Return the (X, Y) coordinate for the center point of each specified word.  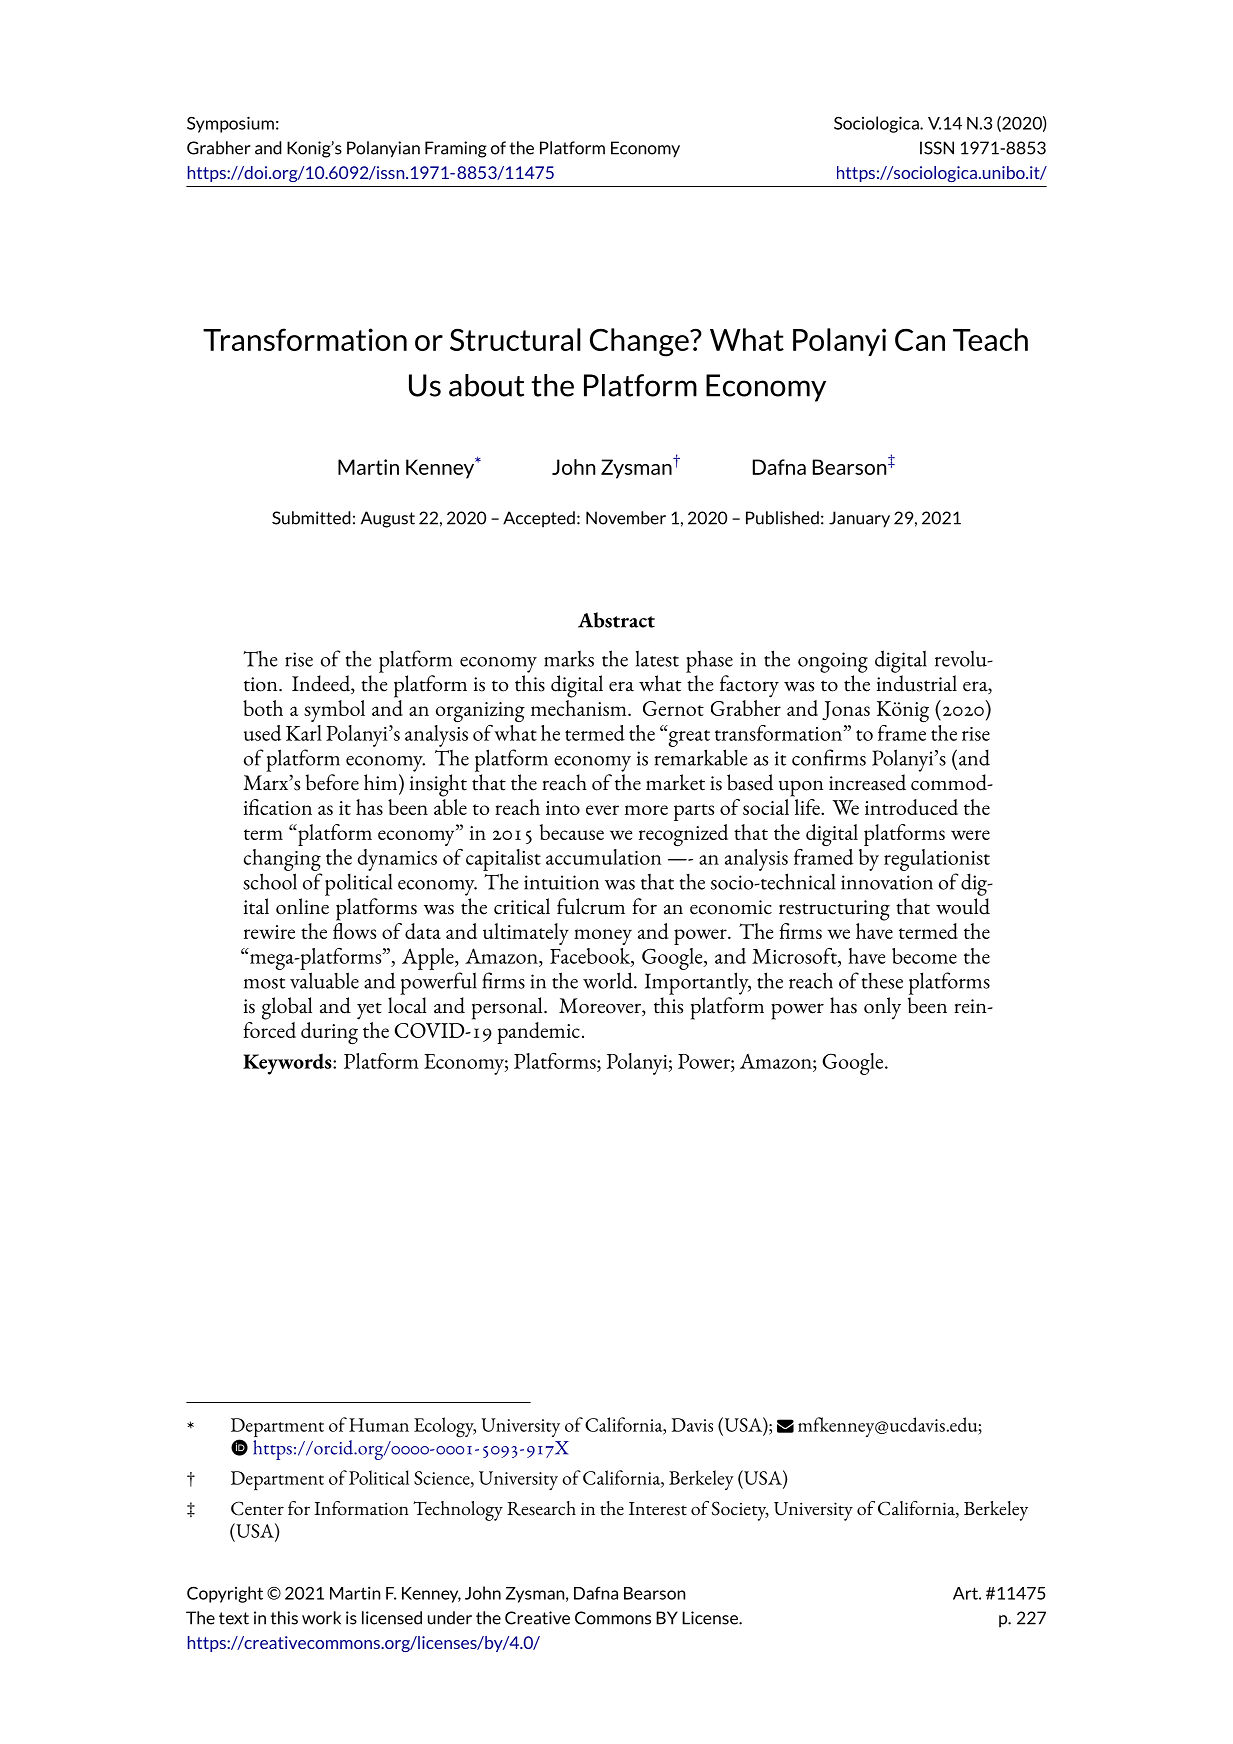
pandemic (538, 1033)
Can (920, 339)
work (321, 1618)
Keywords (288, 1064)
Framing (456, 149)
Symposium (230, 124)
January (859, 519)
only (882, 1008)
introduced (911, 807)
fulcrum (591, 906)
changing (282, 860)
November (626, 518)
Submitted (311, 518)
